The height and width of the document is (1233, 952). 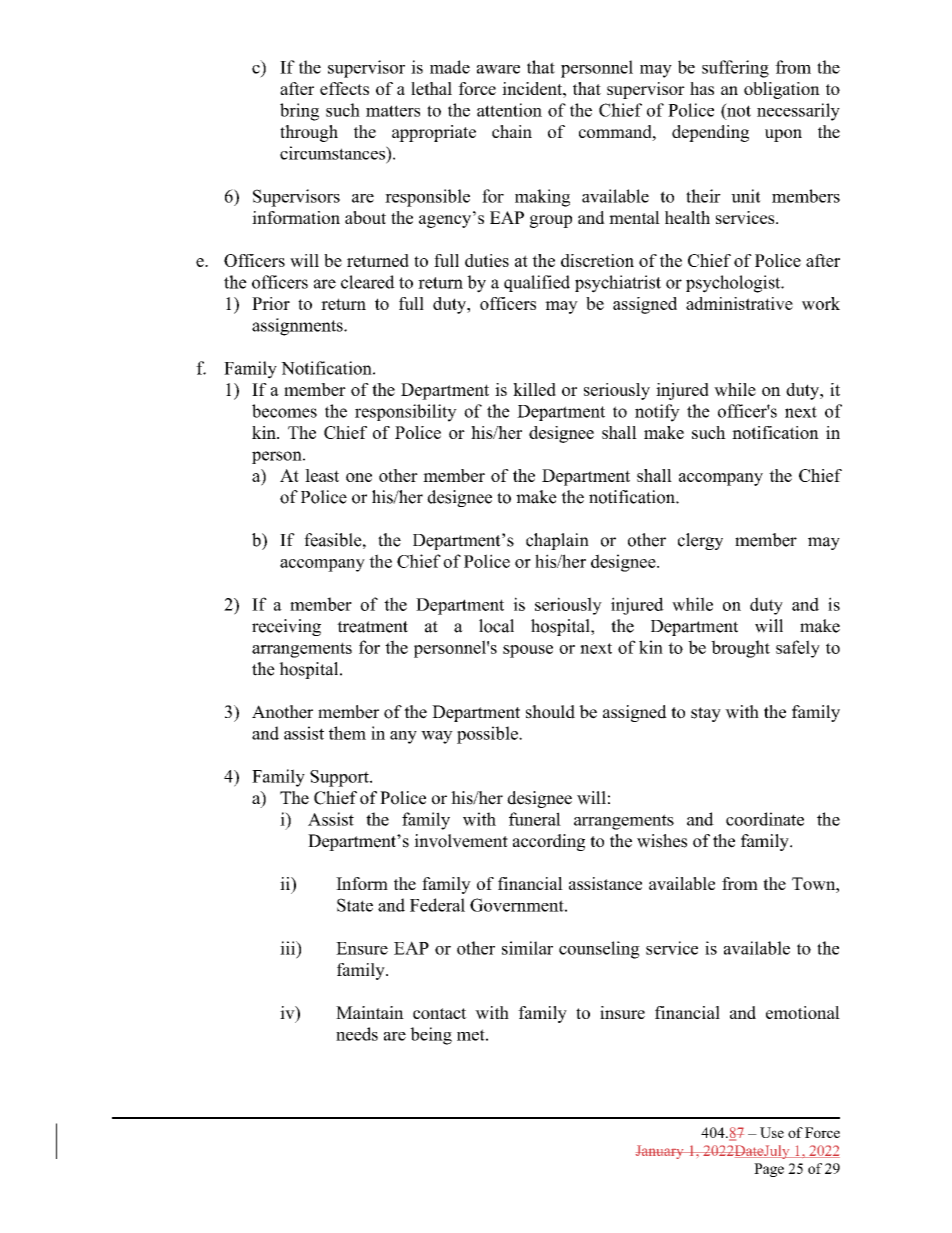 I want to click on least, so click(x=322, y=475).
